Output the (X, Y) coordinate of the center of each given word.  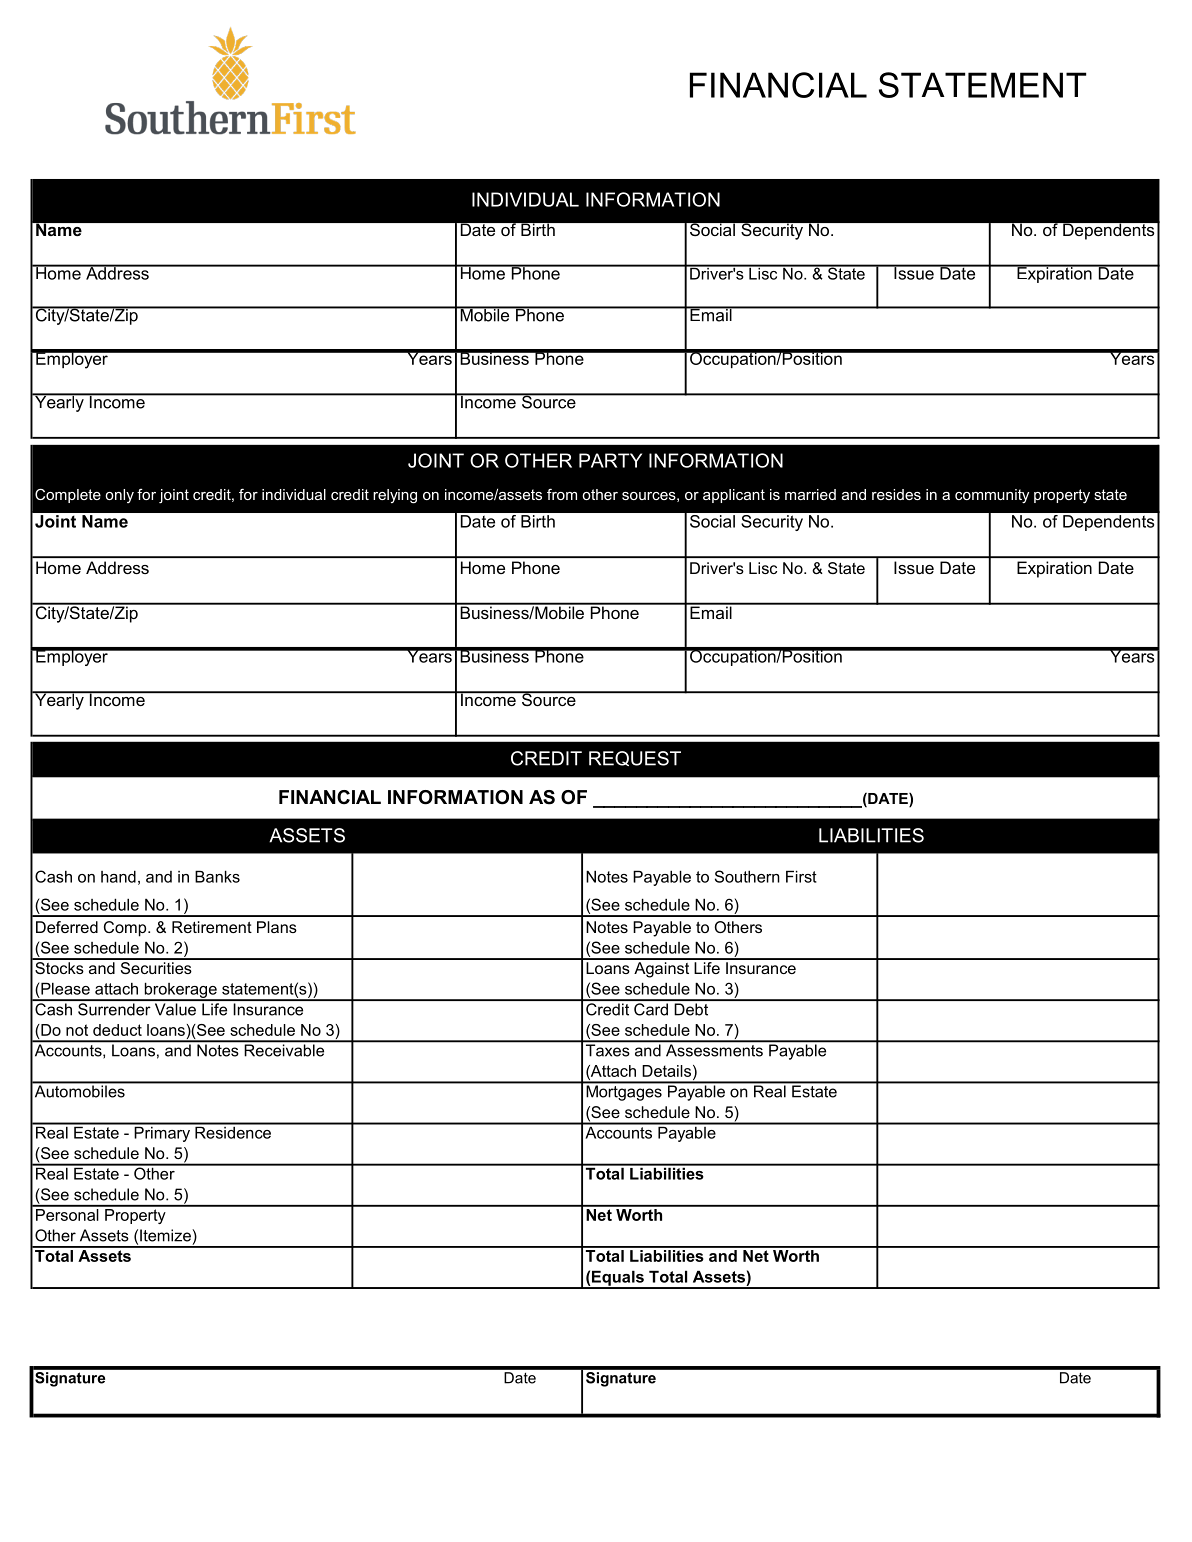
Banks (217, 876)
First (801, 876)
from (562, 494)
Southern (747, 876)
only (119, 496)
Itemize (166, 1235)
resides (896, 494)
